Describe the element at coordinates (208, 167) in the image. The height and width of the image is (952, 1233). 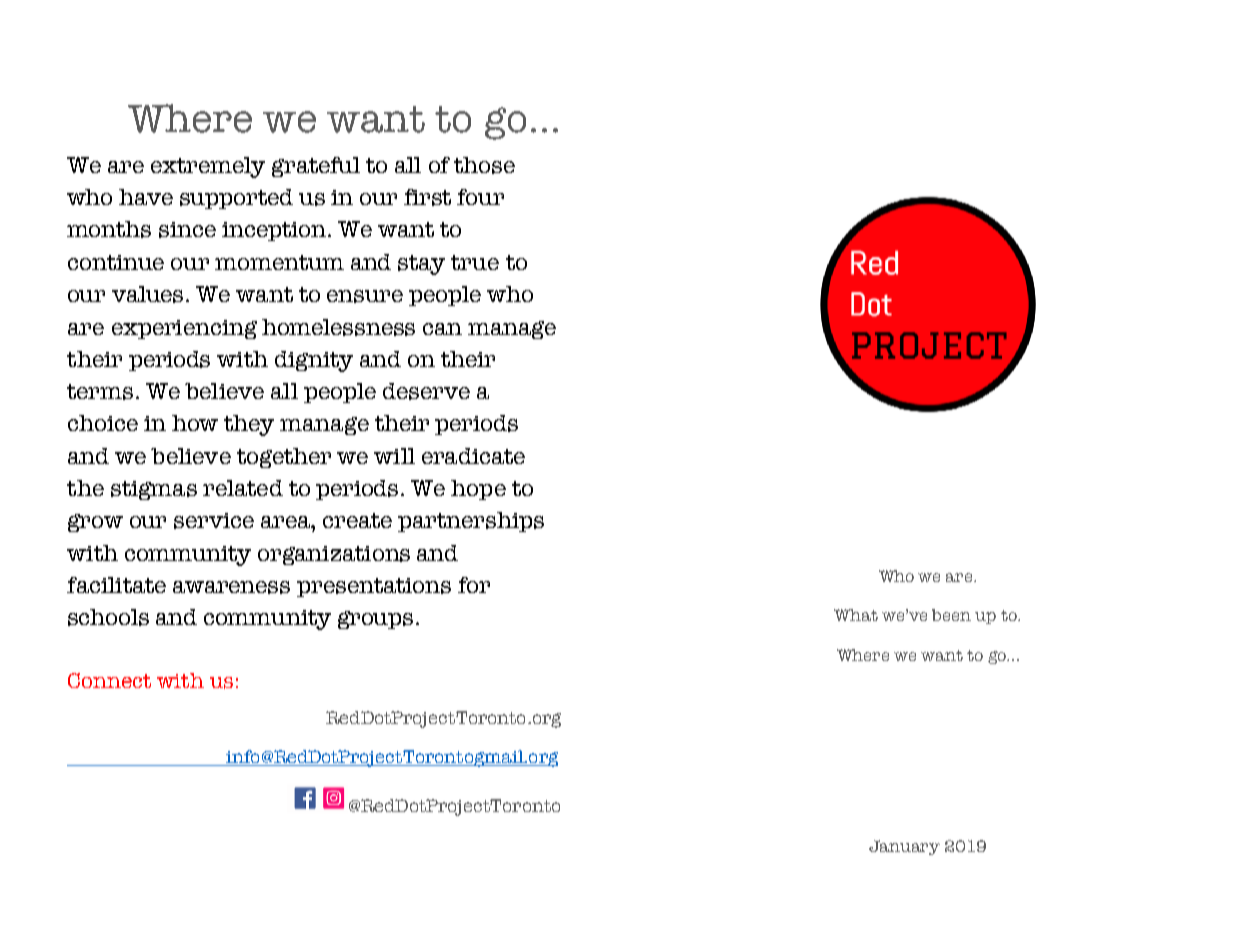
I see `extremely` at that location.
